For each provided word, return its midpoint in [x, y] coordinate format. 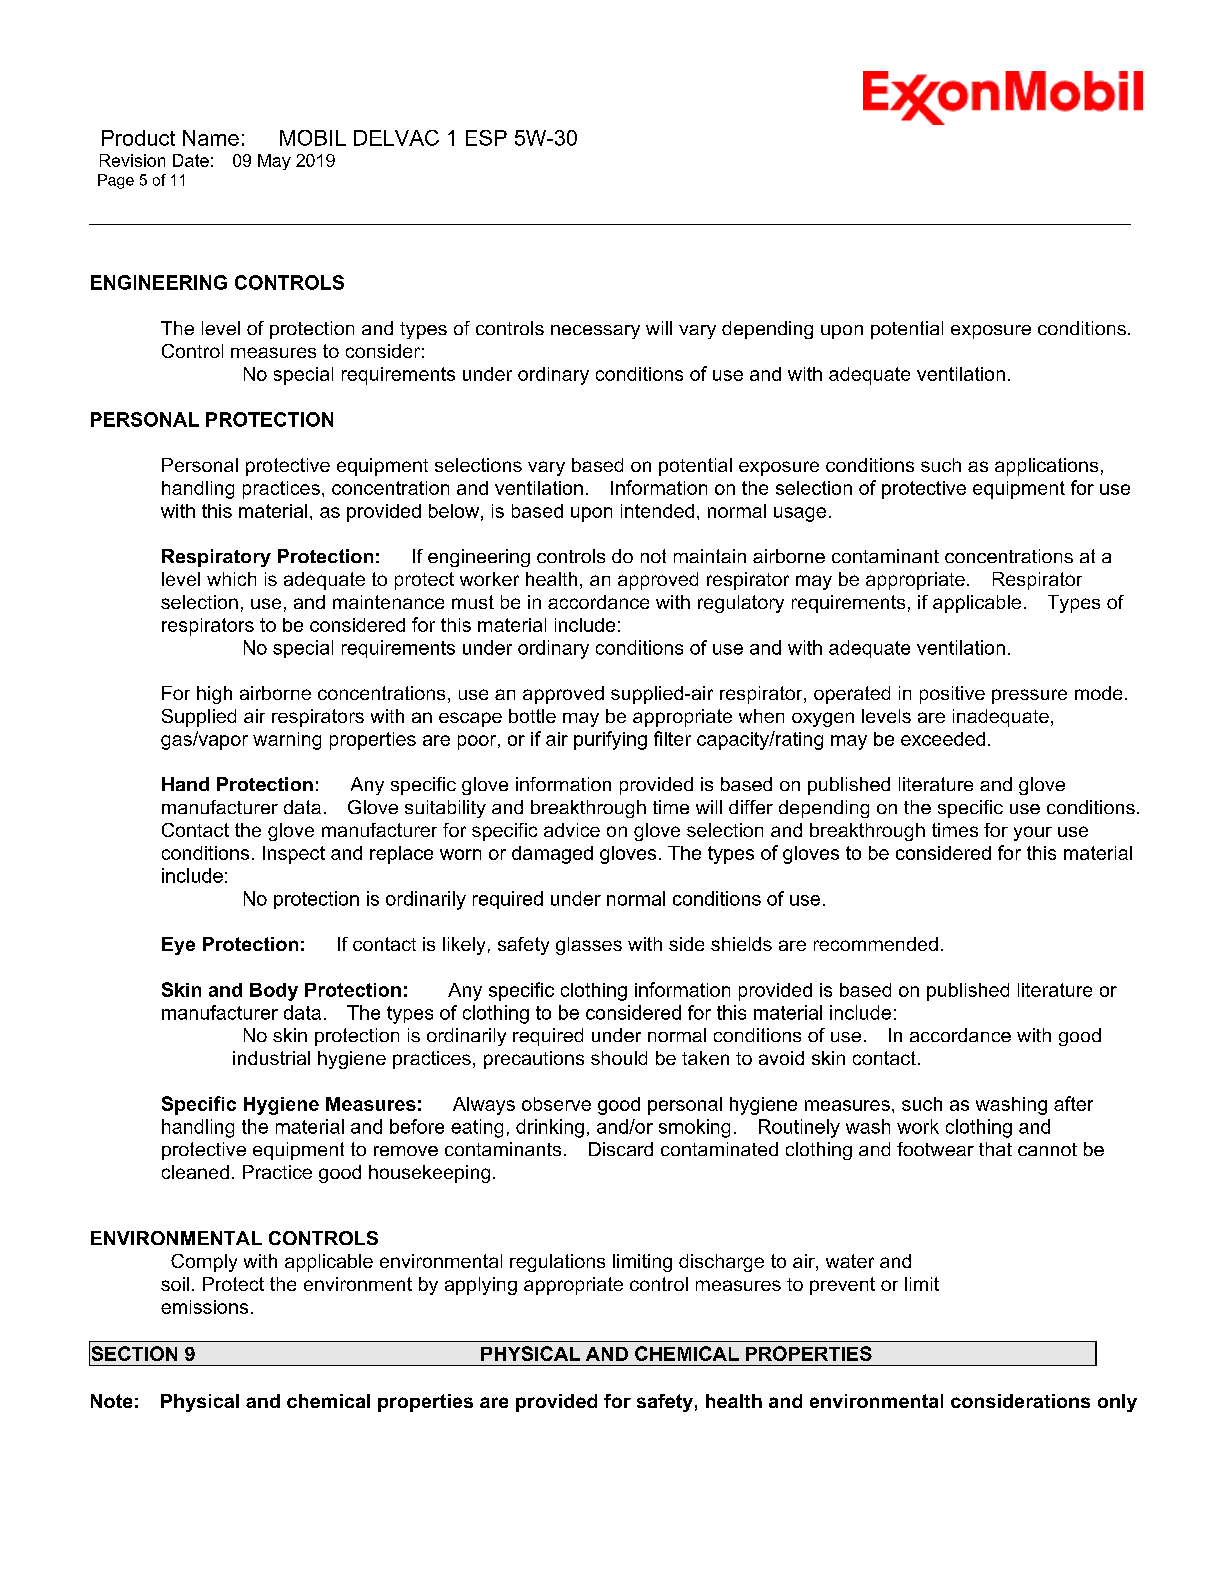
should [619, 1058]
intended [657, 511]
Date [191, 160]
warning [287, 741]
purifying [610, 740]
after [1073, 1103]
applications [1046, 467]
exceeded [943, 739]
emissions [204, 1307]
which [231, 579]
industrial [271, 1058]
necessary [595, 332]
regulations [557, 1263]
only [1117, 1403]
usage [800, 514]
